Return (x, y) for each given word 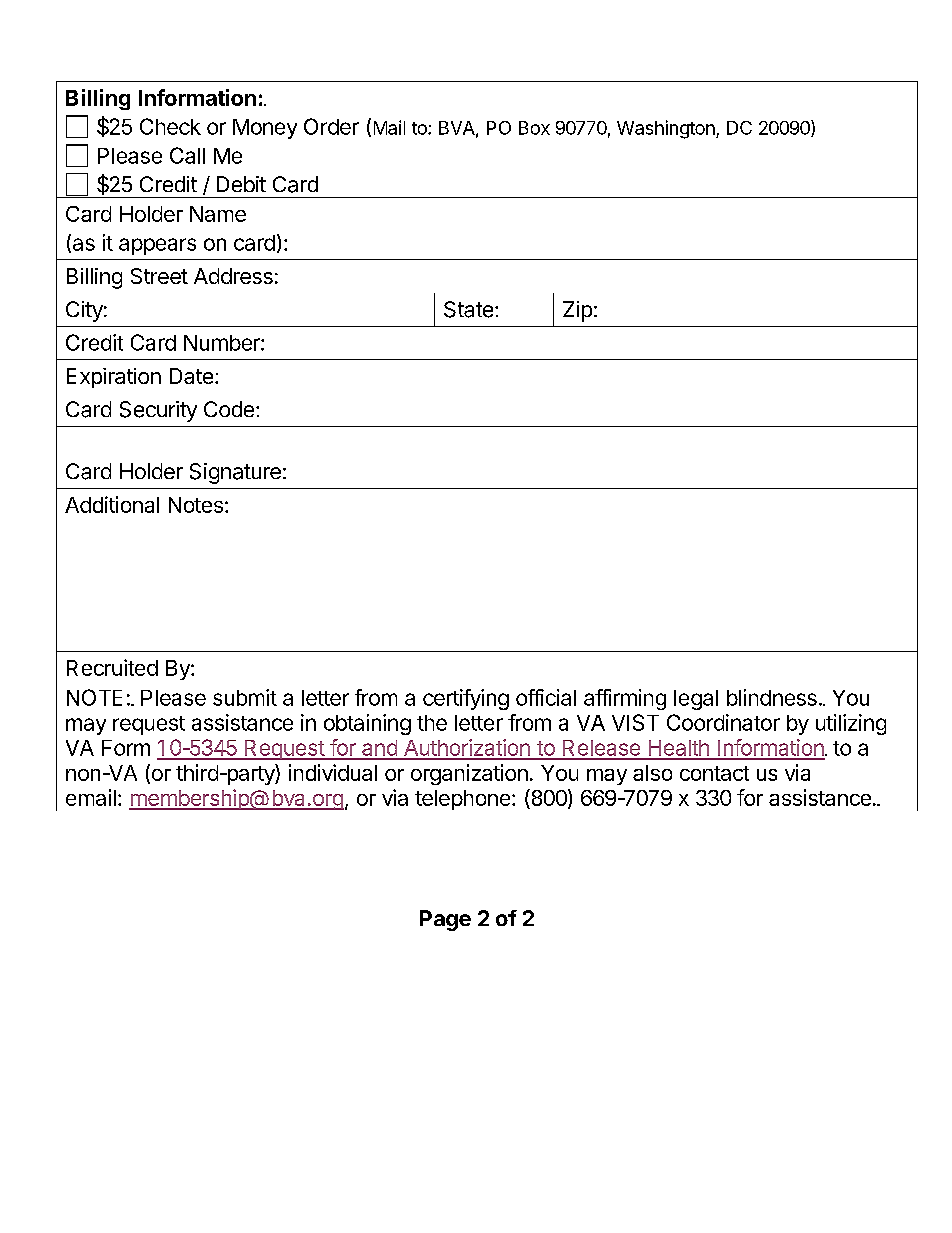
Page (445, 920)
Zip (577, 311)
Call (187, 155)
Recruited (112, 667)
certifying (466, 699)
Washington (667, 129)
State (468, 309)
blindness (772, 697)
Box (534, 128)
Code (229, 409)
